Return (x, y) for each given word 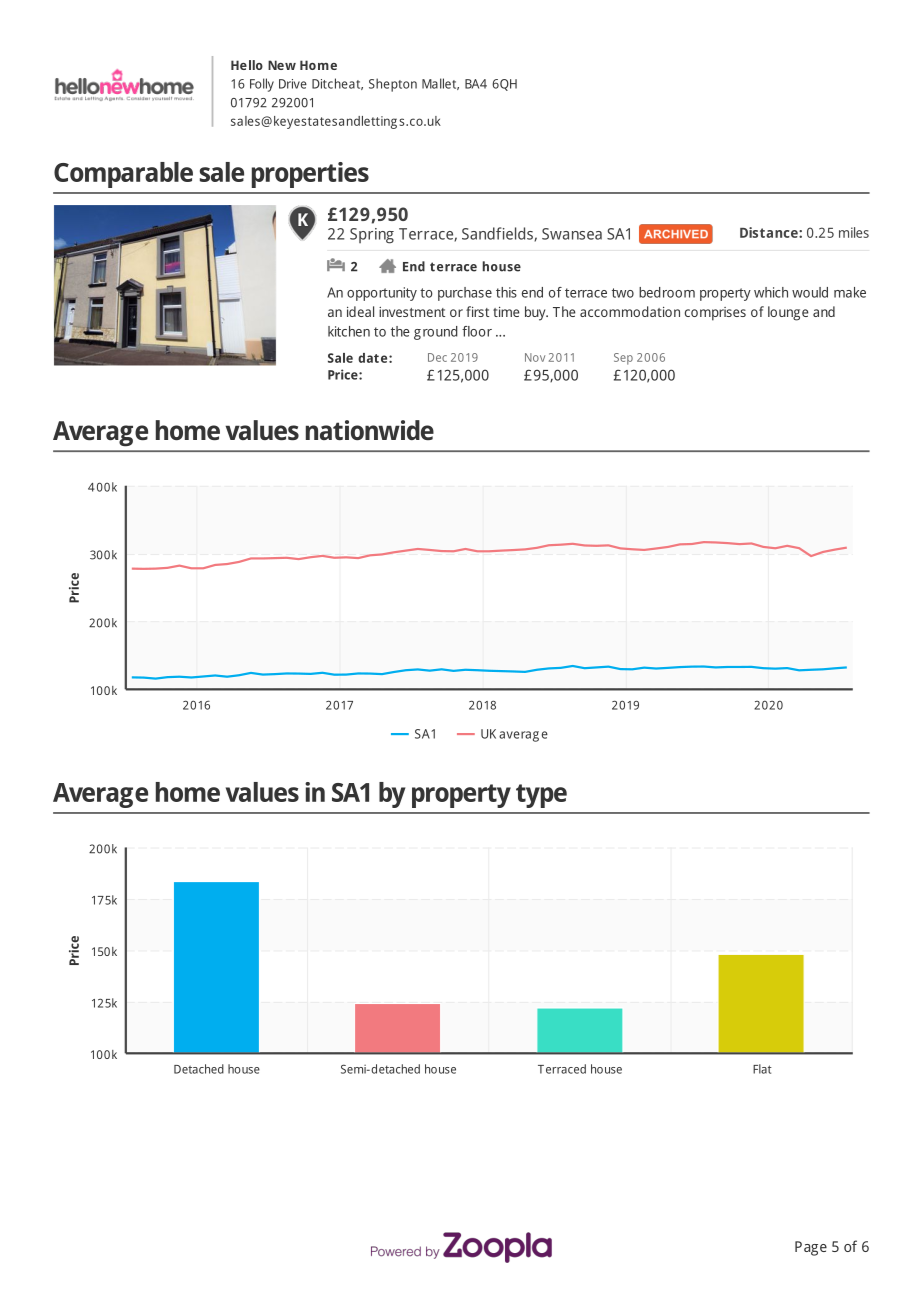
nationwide (370, 430)
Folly (262, 85)
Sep (623, 359)
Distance (770, 232)
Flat (762, 1069)
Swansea (572, 234)
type (541, 796)
